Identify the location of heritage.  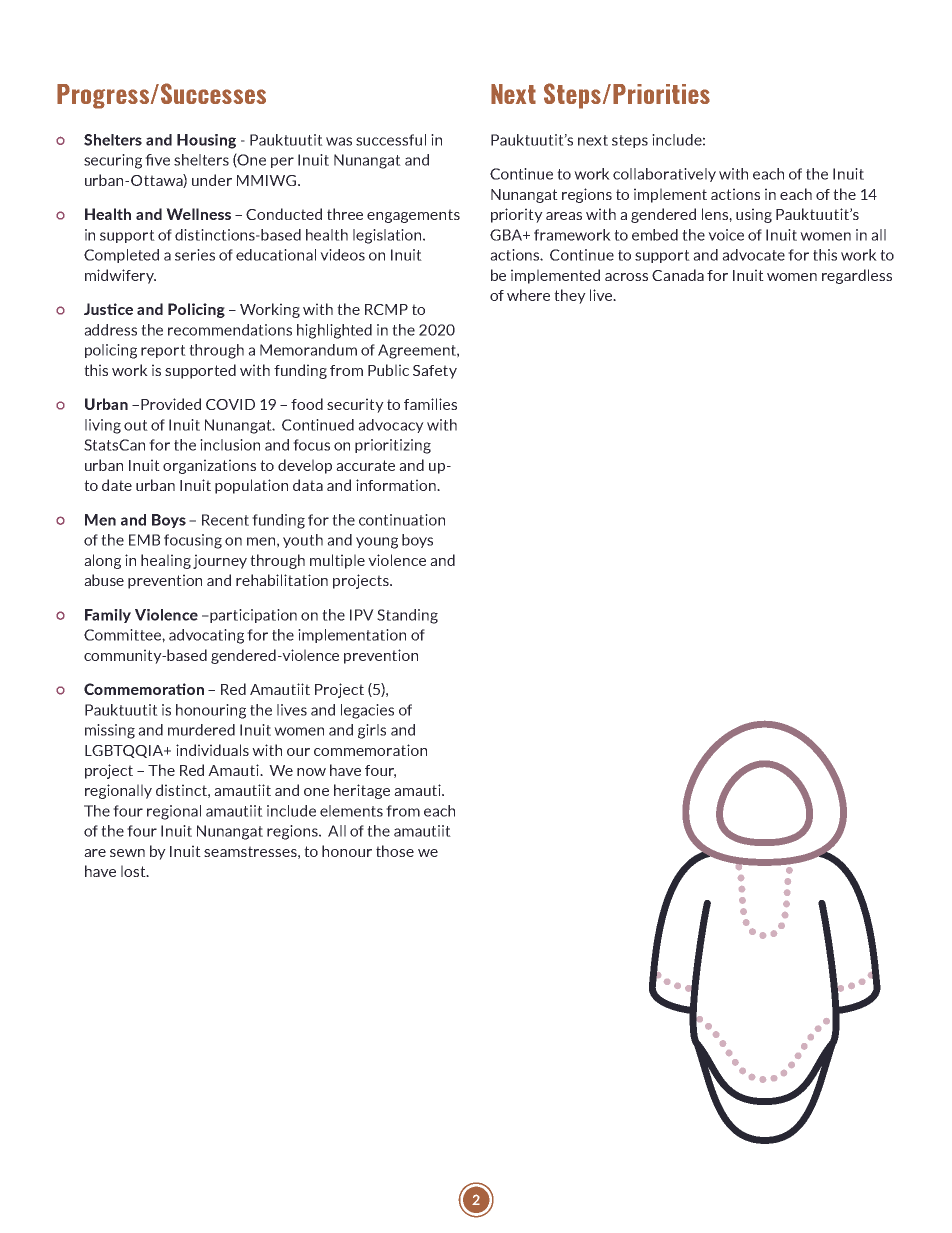
(362, 791).
